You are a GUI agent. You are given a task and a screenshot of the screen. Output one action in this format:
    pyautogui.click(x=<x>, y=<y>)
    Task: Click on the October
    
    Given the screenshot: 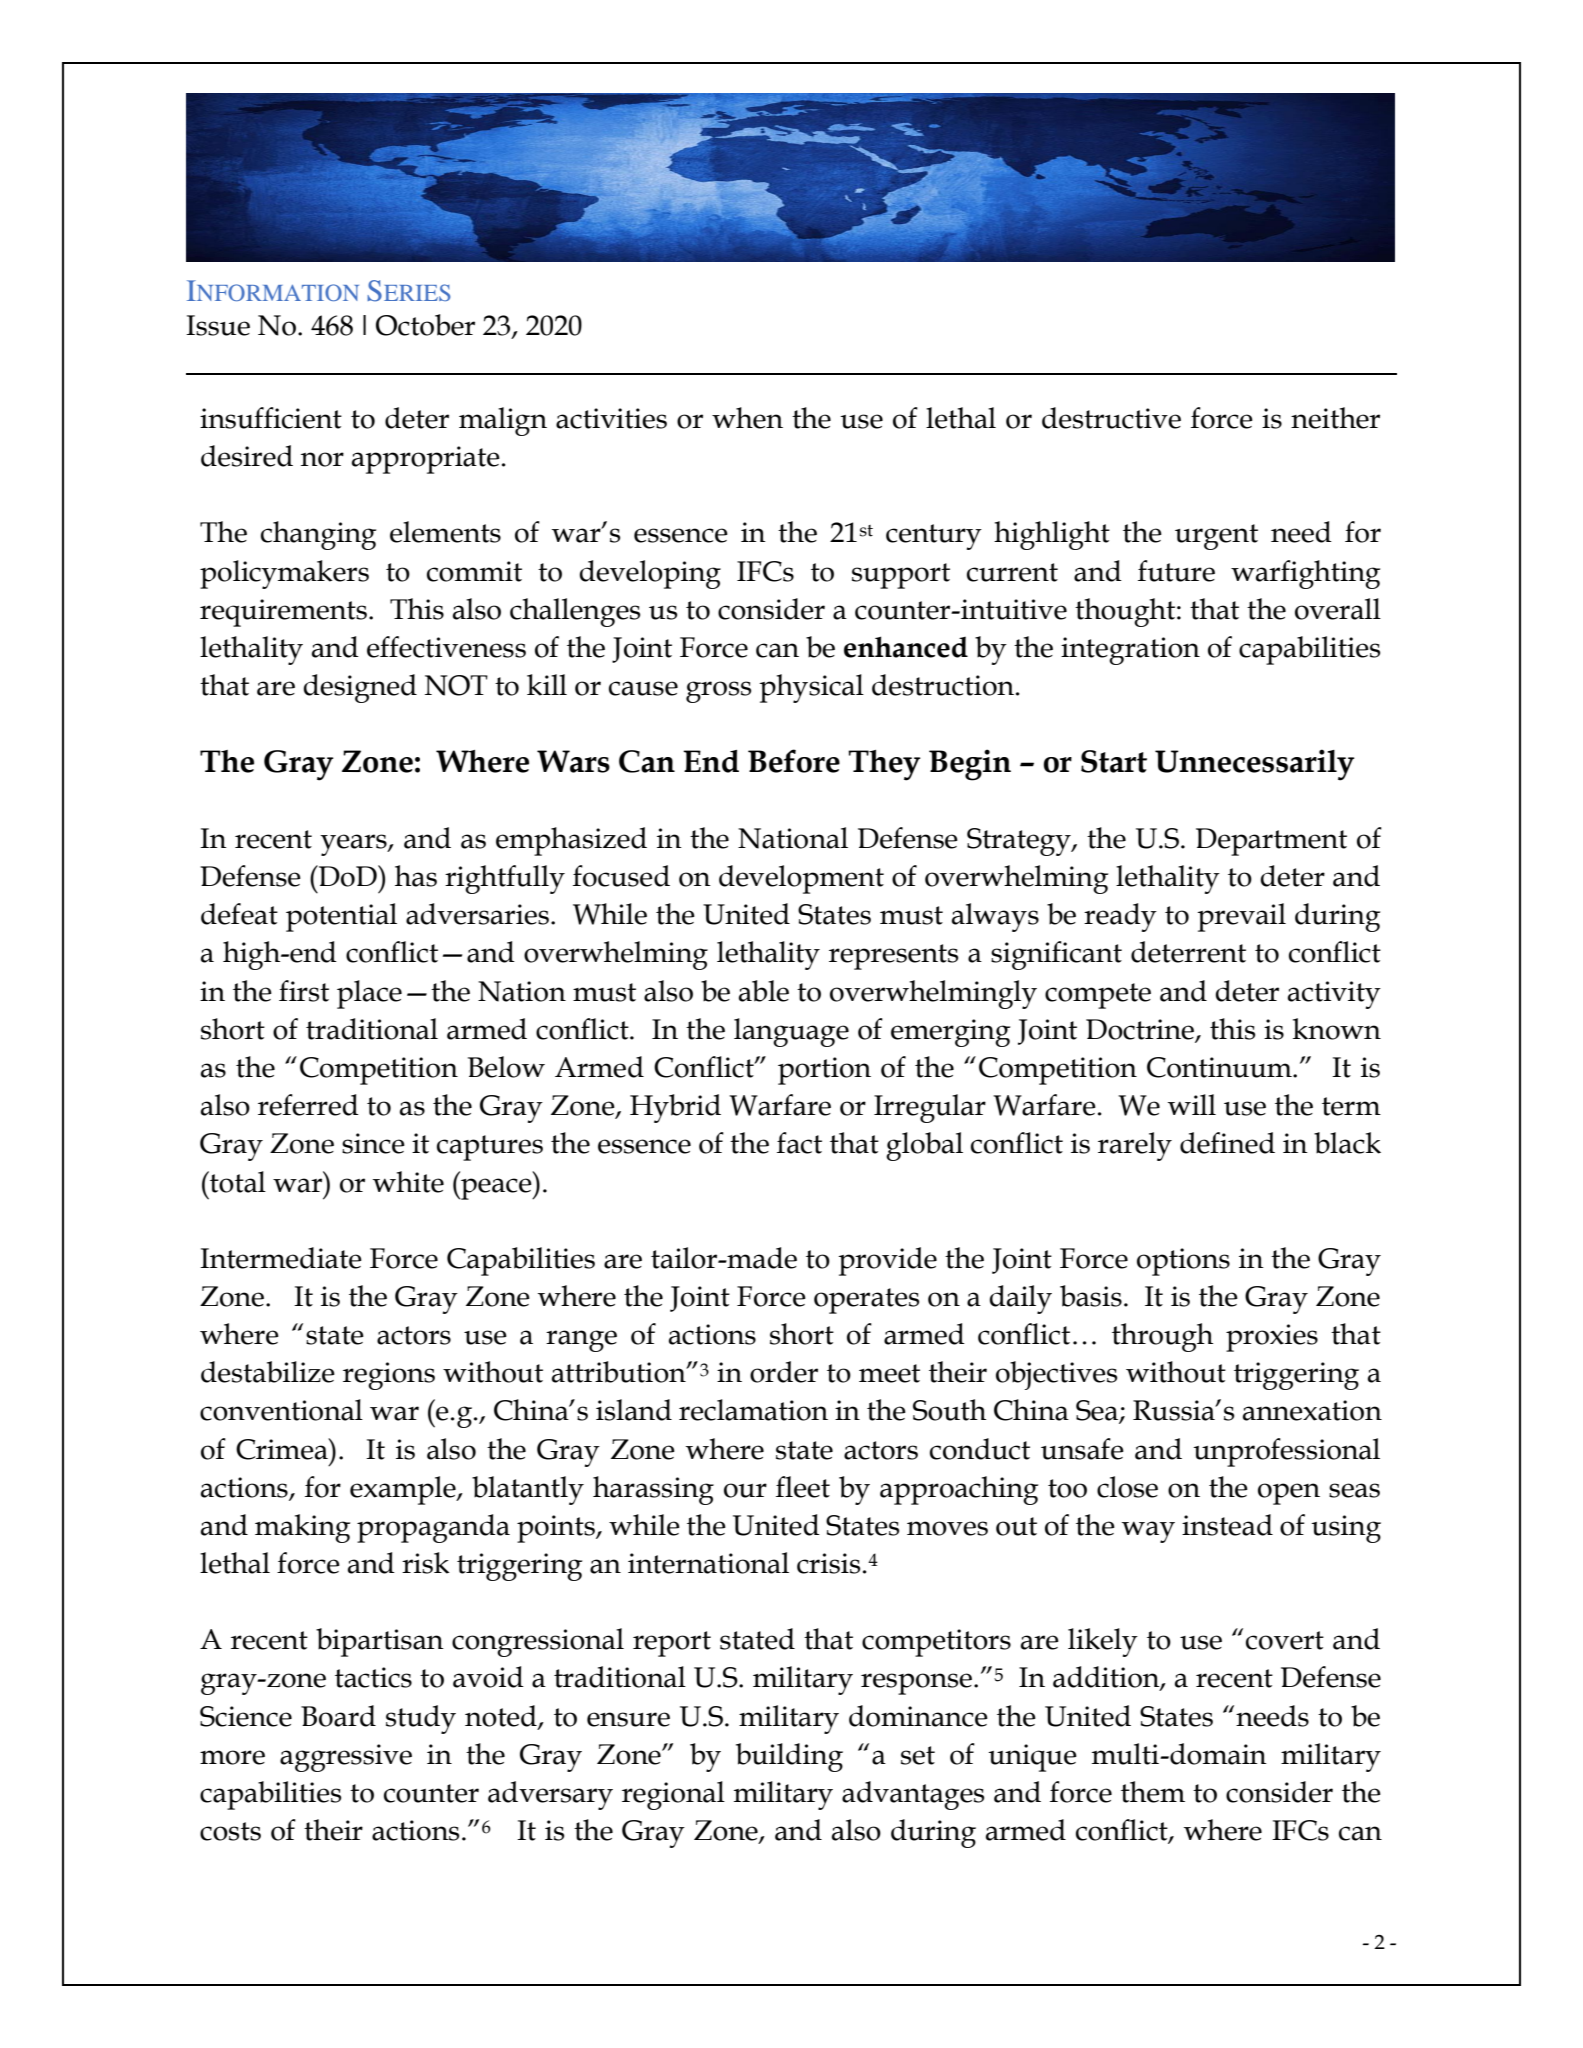 What is the action you would take?
    pyautogui.click(x=425, y=325)
